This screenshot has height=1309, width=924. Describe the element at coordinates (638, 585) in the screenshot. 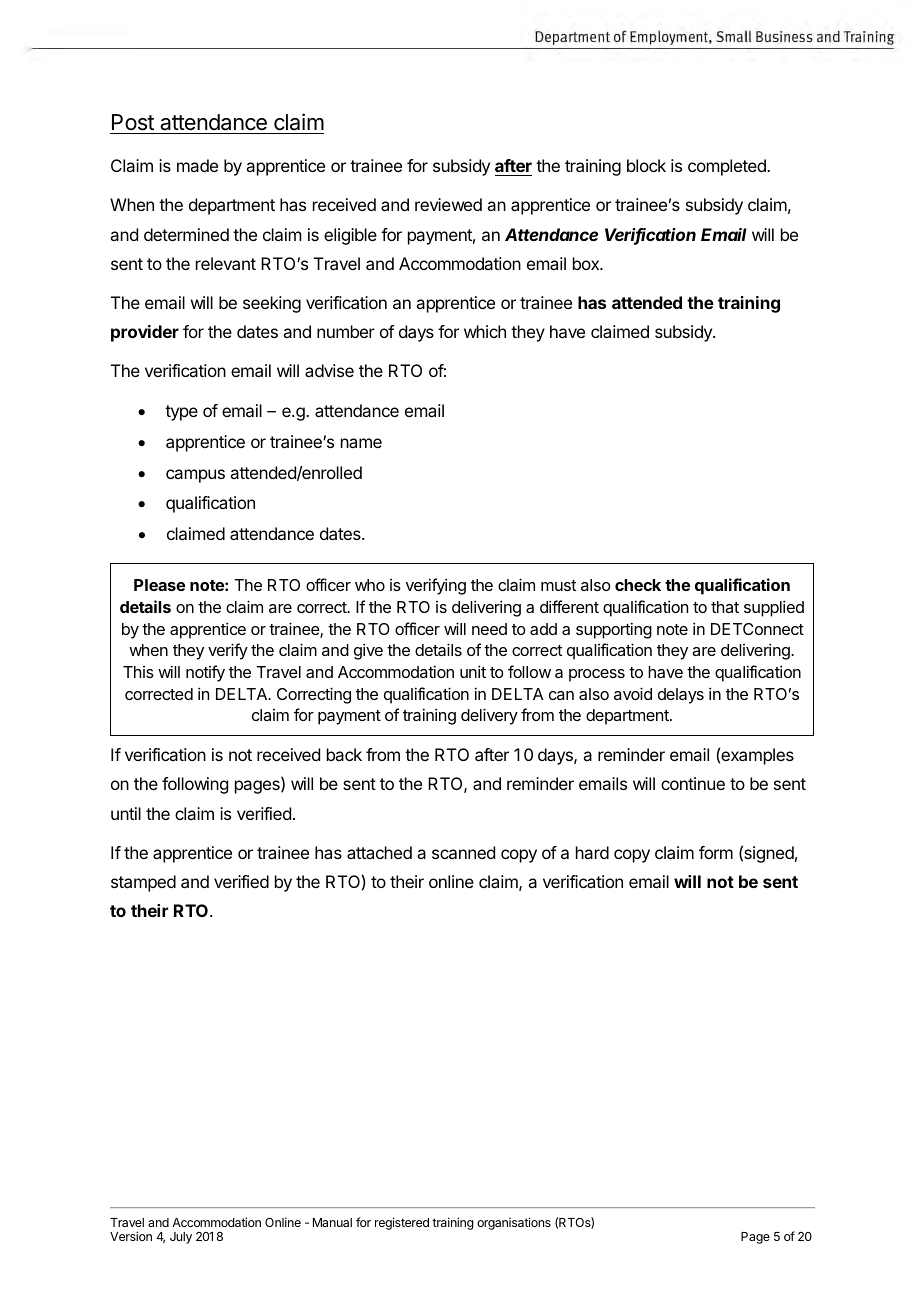

I see `check` at that location.
